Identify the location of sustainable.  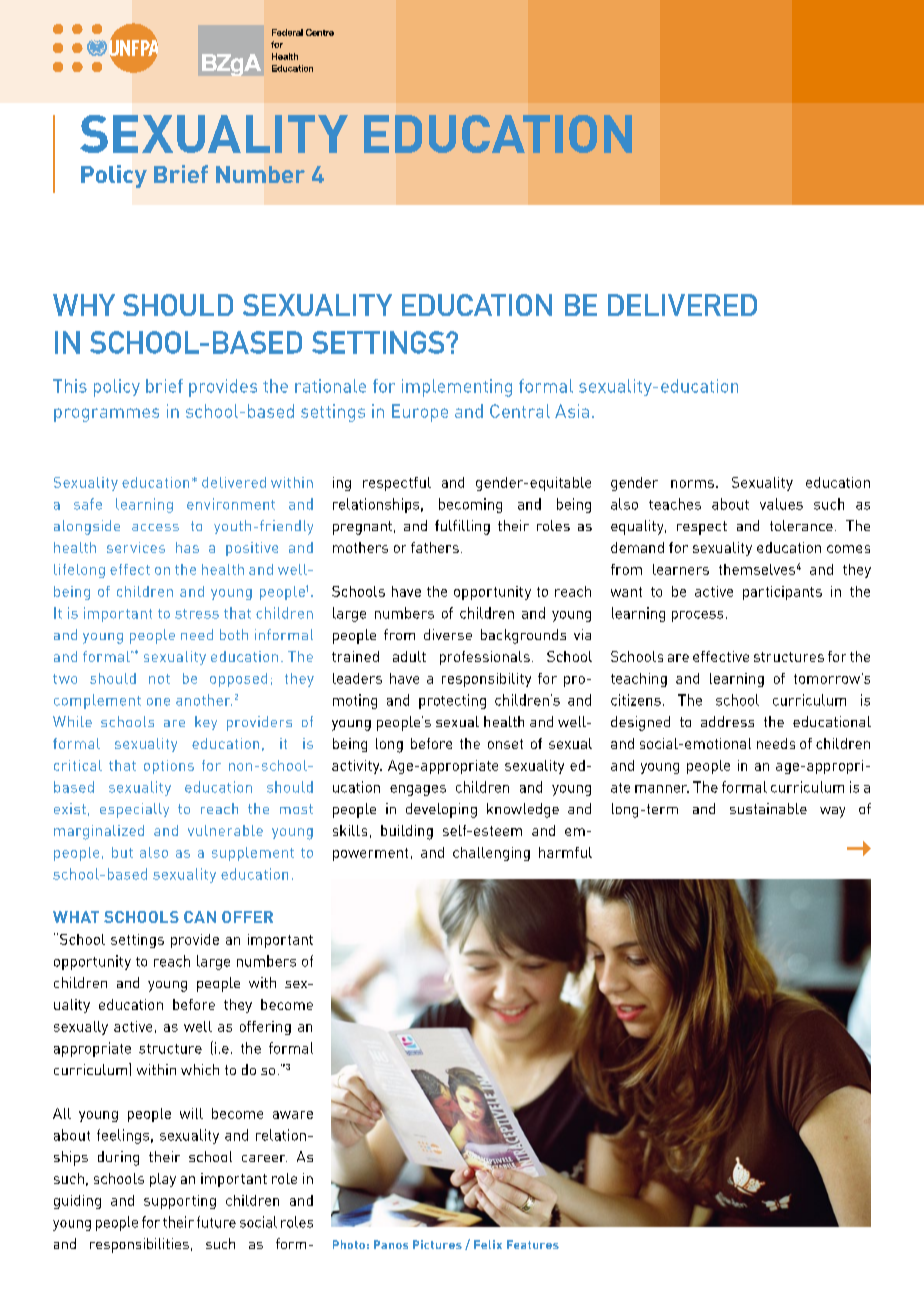
(768, 808).
